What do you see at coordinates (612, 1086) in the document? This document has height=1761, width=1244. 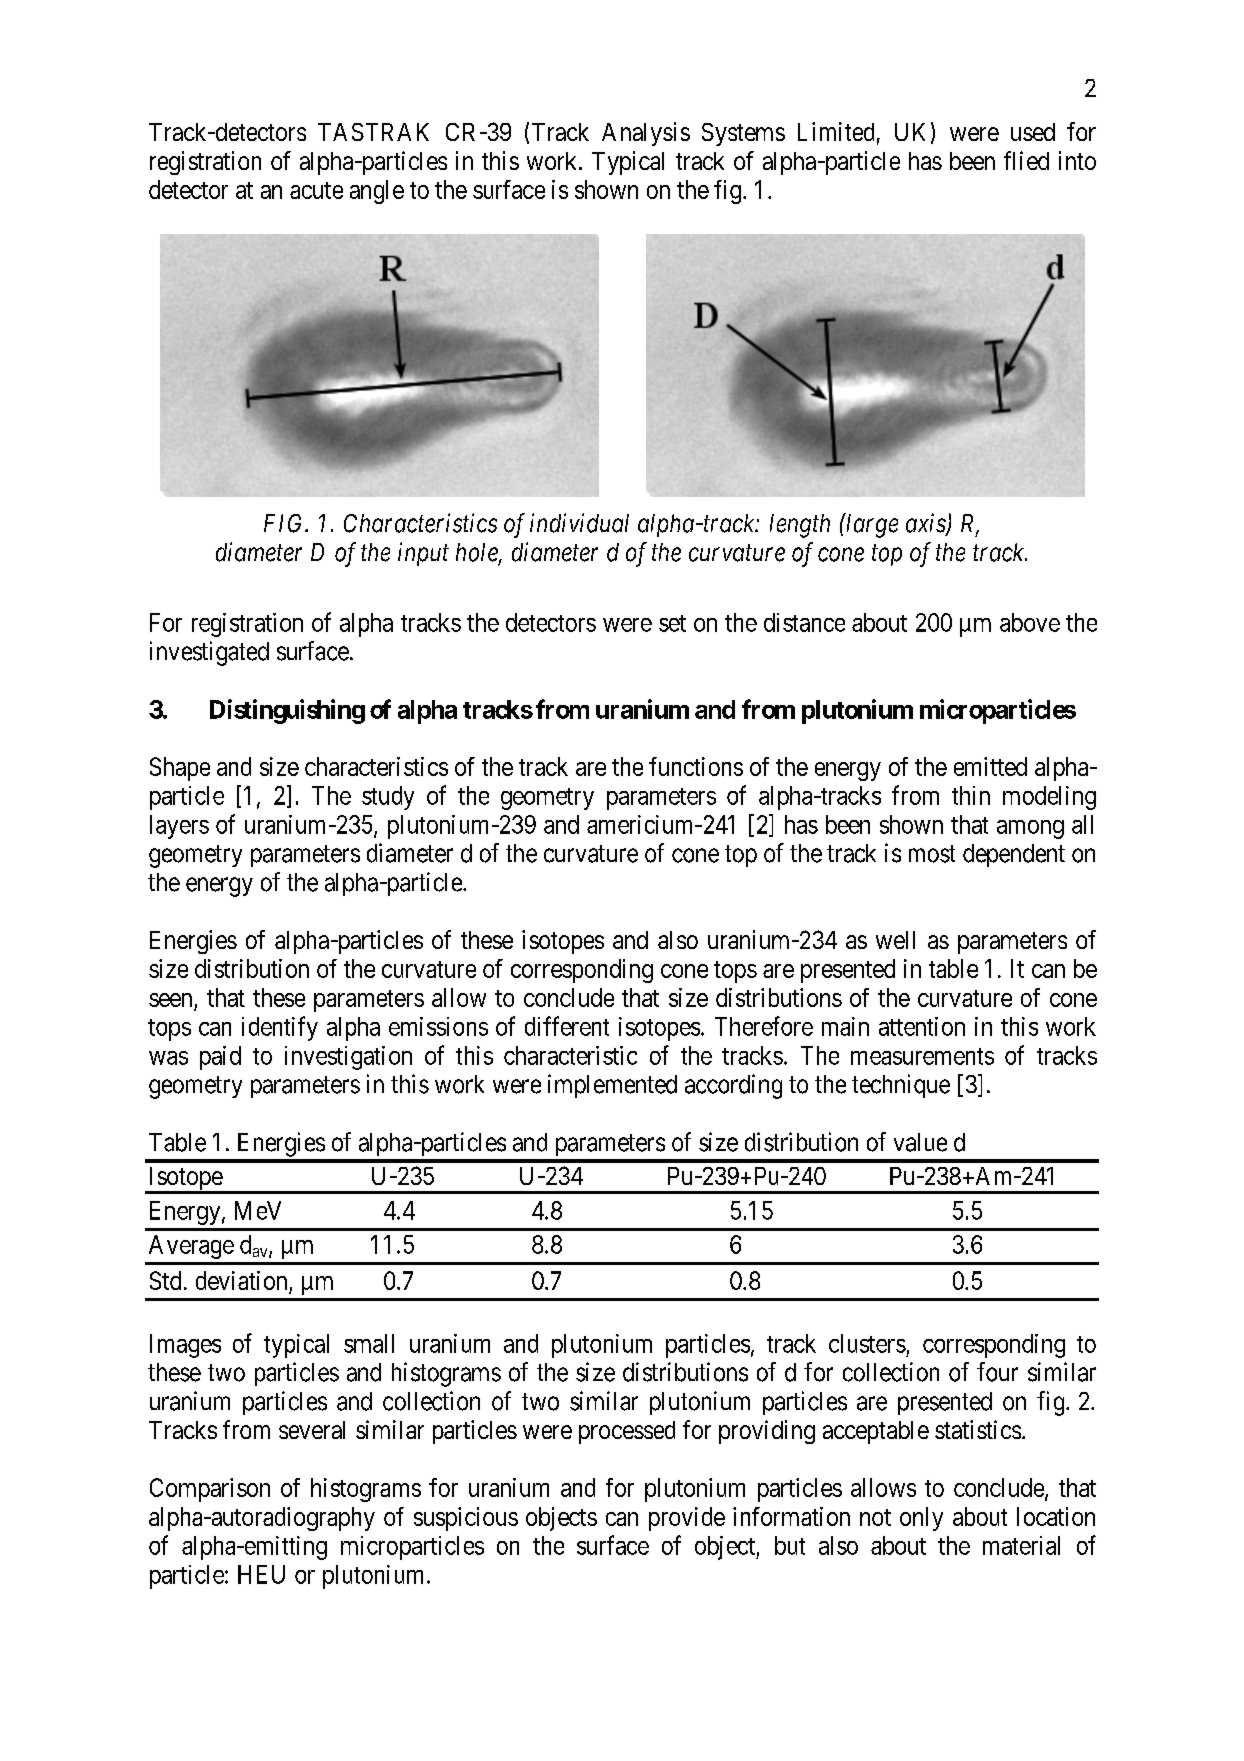 I see `implemented` at bounding box center [612, 1086].
